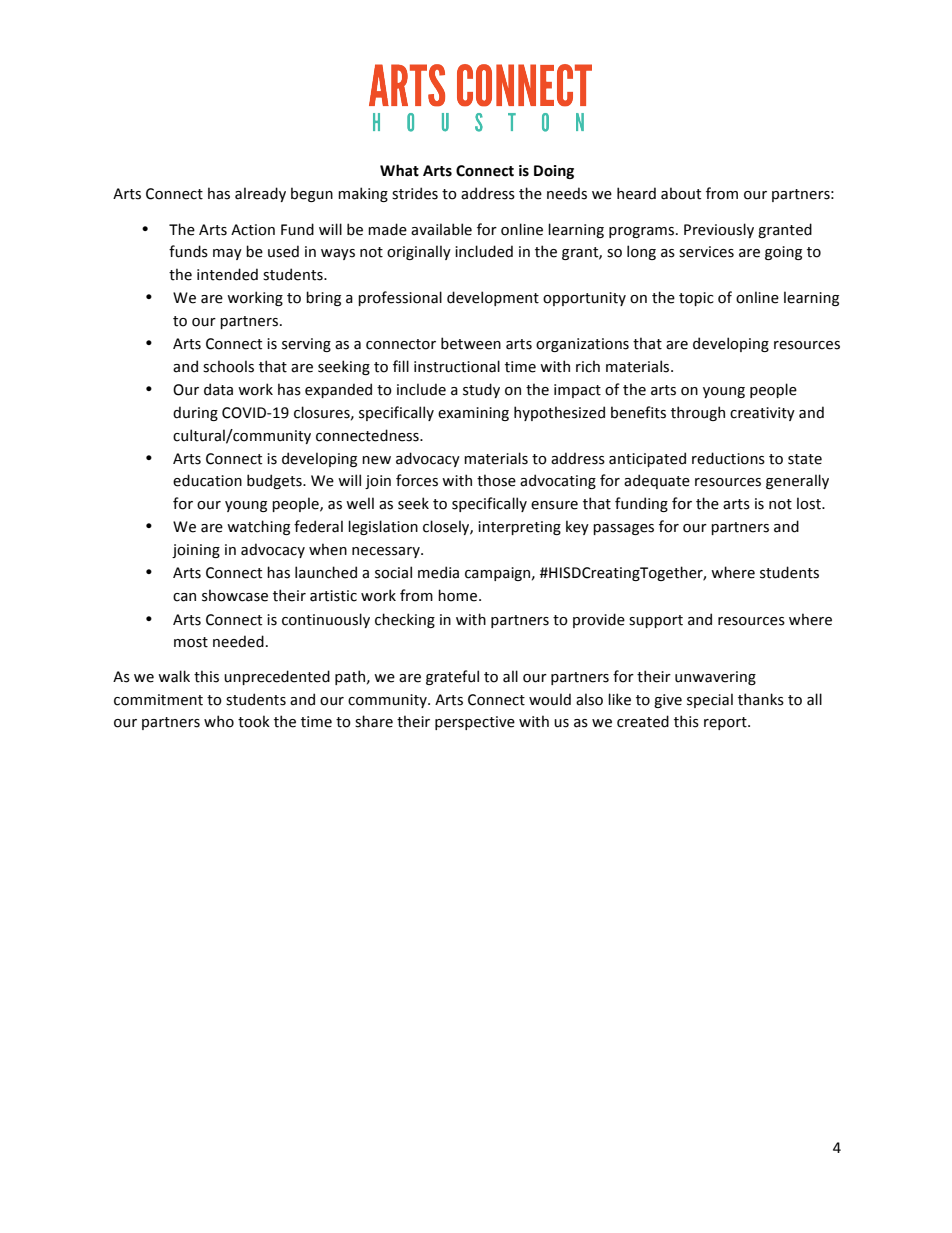 The height and width of the page is (1233, 952). Describe the element at coordinates (519, 528) in the page. I see `interpreting` at that location.
